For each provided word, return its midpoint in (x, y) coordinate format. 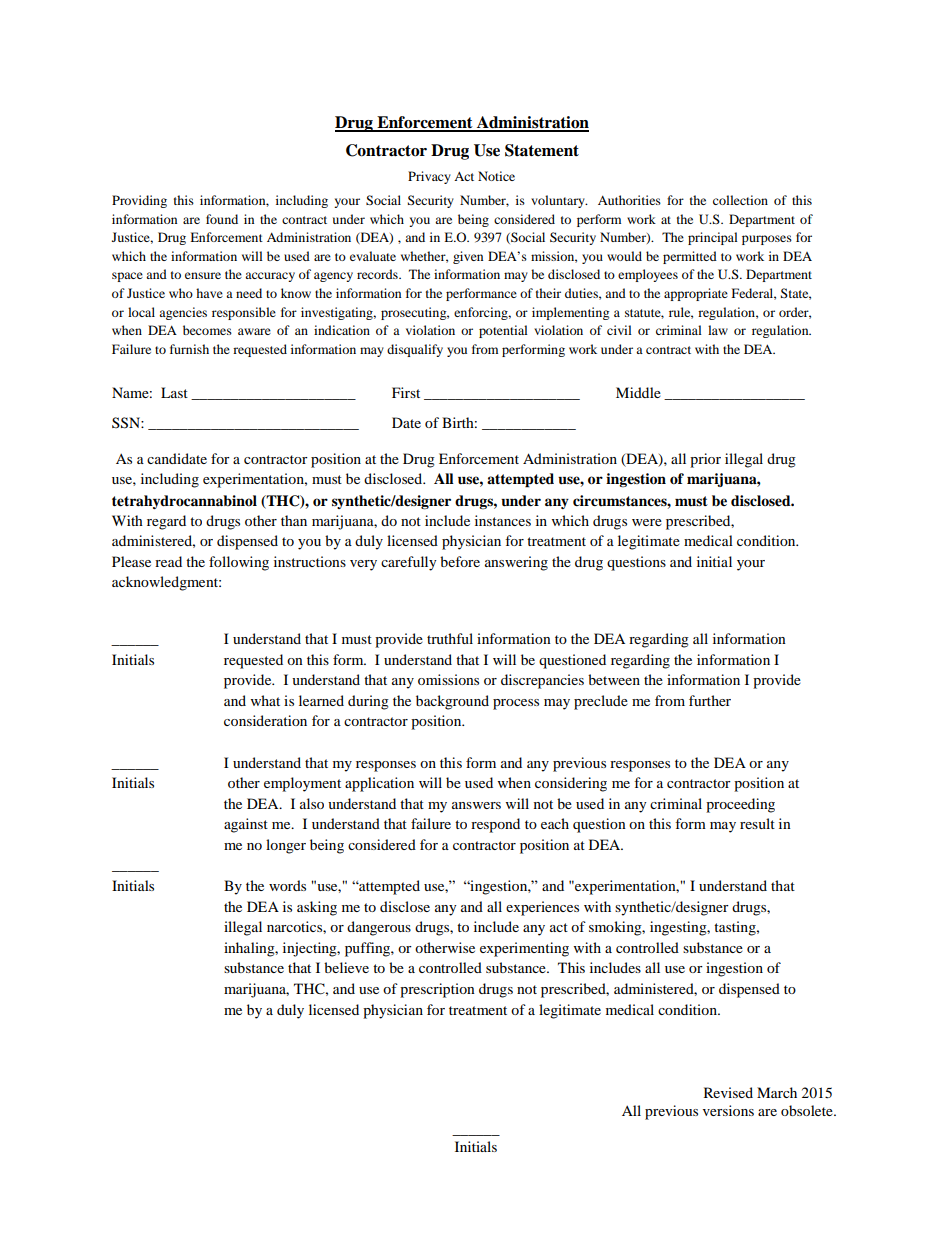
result (757, 823)
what (265, 700)
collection (740, 200)
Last (174, 392)
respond (495, 825)
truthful (450, 638)
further (710, 700)
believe (346, 967)
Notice (496, 176)
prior (705, 460)
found (222, 219)
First (406, 392)
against (246, 825)
